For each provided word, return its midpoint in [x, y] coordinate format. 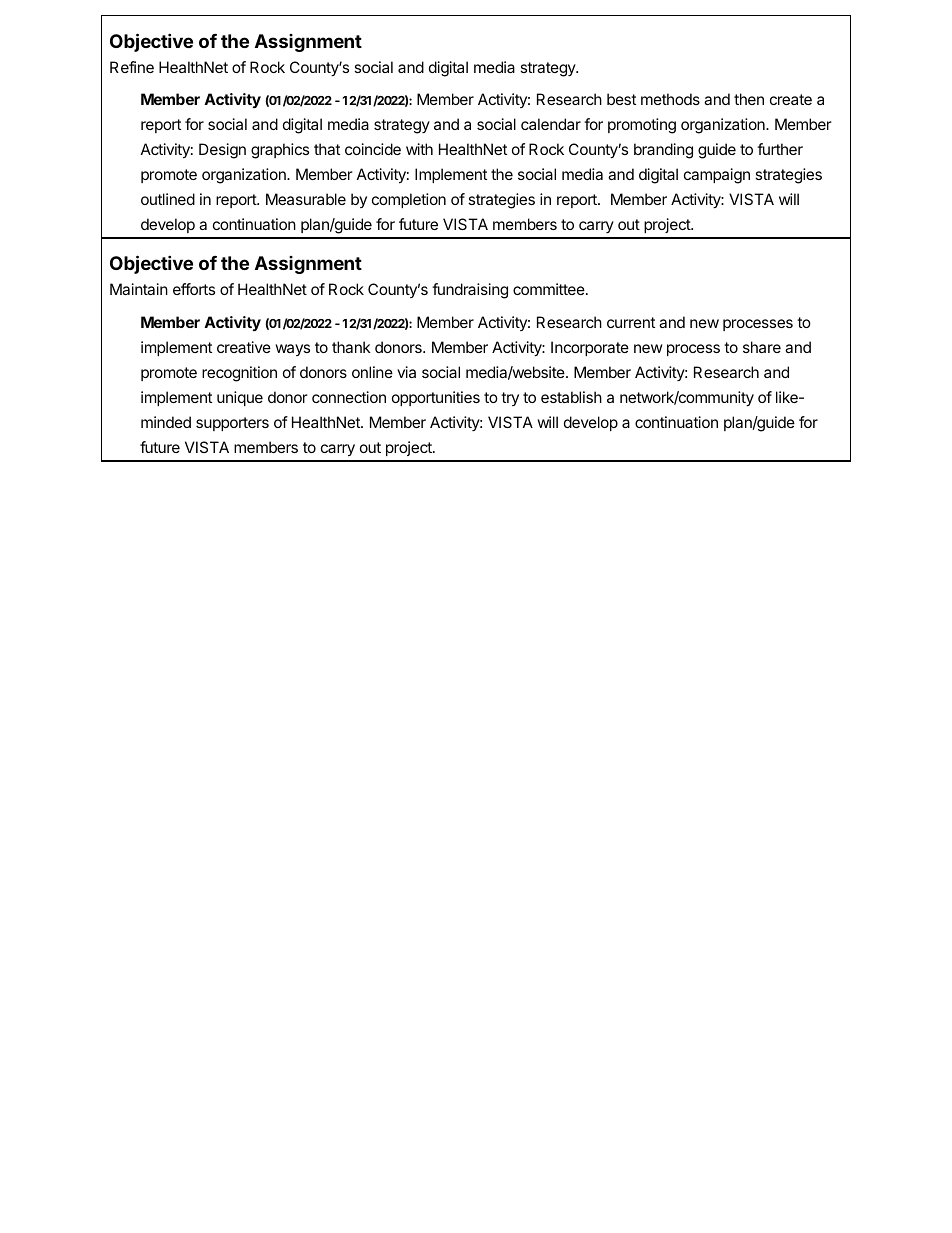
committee [550, 289]
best [621, 99]
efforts [194, 289]
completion [409, 200]
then [749, 99]
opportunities [436, 398]
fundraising [470, 291]
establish [571, 397]
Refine [132, 67]
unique [240, 398]
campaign [717, 176]
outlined [168, 199]
